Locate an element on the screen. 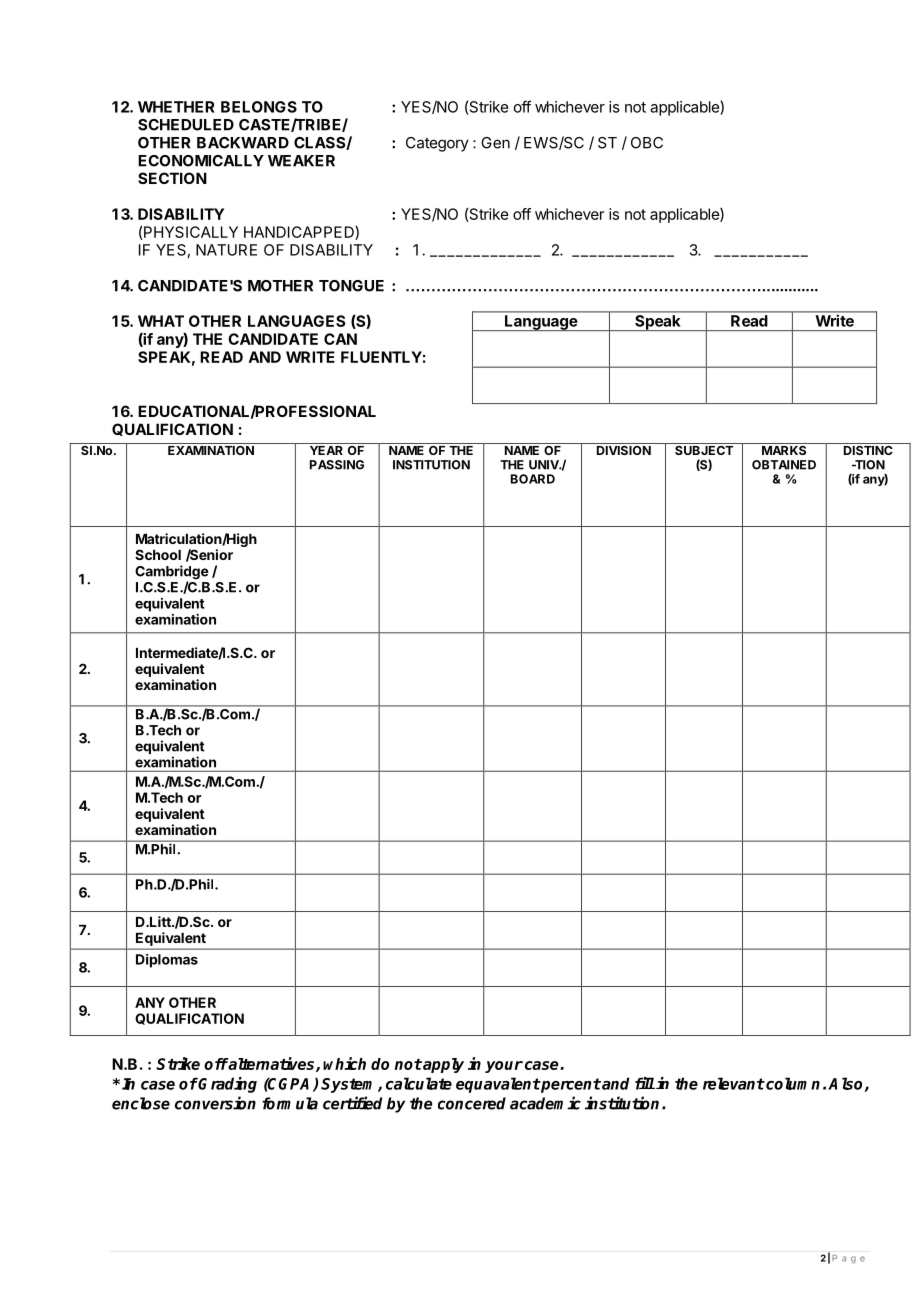  School is located at coordinates (158, 554).
